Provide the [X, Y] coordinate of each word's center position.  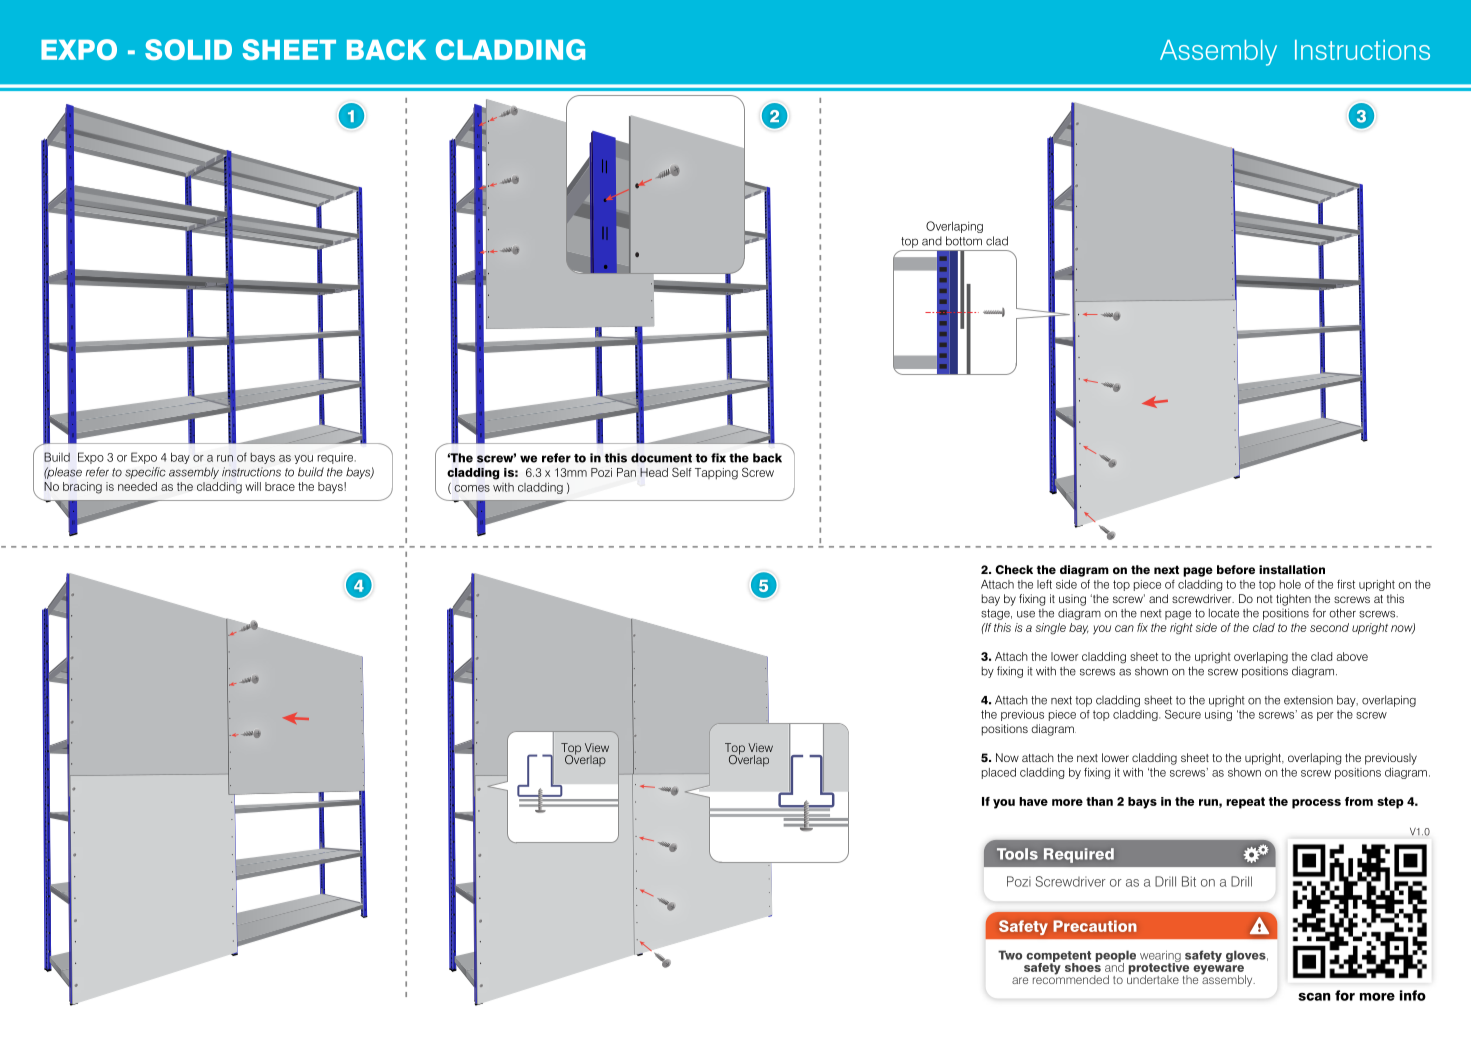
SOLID [188, 49]
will [253, 486]
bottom [964, 241]
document [661, 458]
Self [681, 472]
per [1325, 716]
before [1236, 569]
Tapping [716, 474]
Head [654, 472]
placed [999, 773]
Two [1010, 955]
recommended [1071, 978]
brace [280, 486]
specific [145, 473]
